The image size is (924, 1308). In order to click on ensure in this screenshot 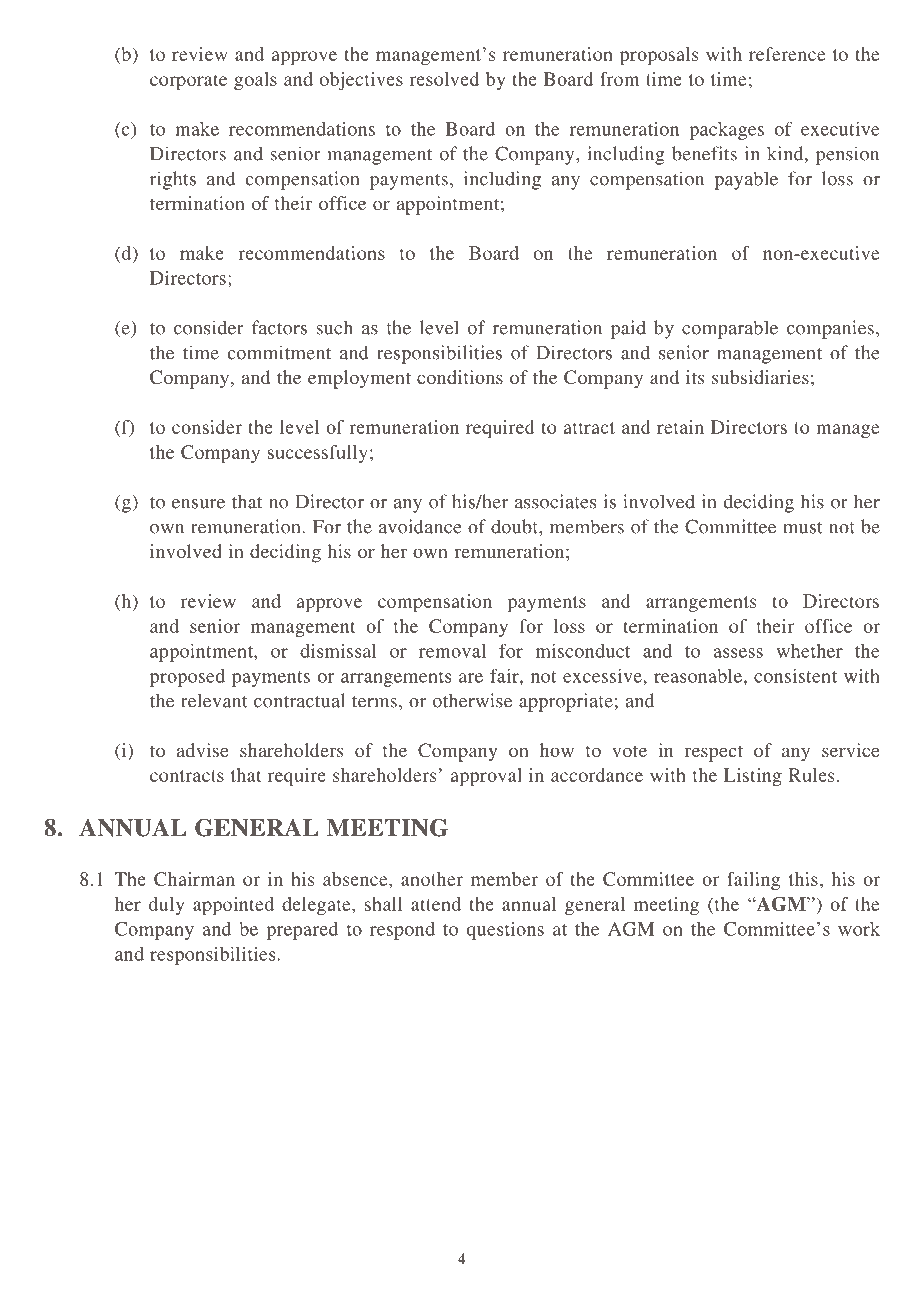, I will do `click(198, 504)`.
